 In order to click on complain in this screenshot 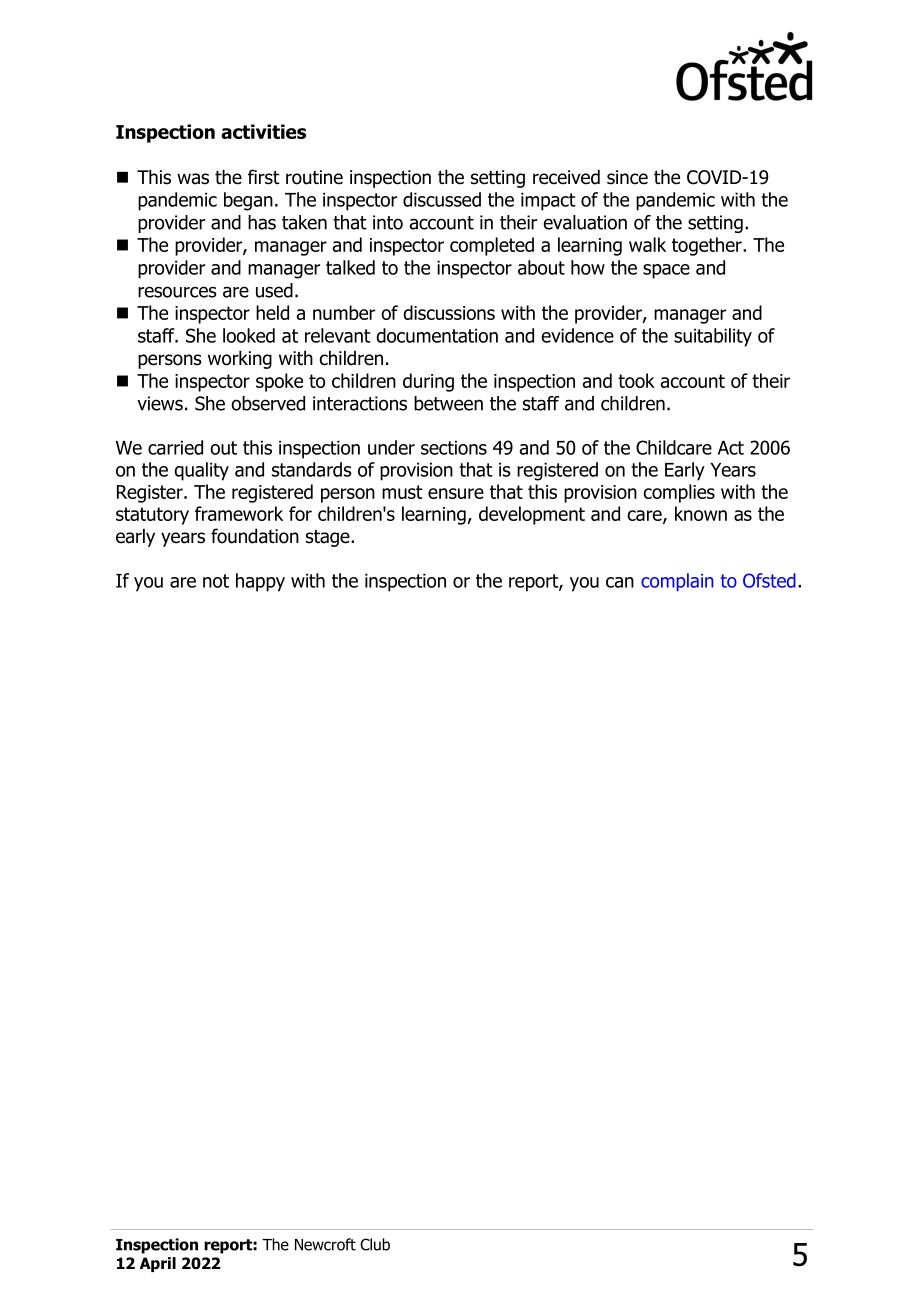, I will do `click(677, 582)`.
